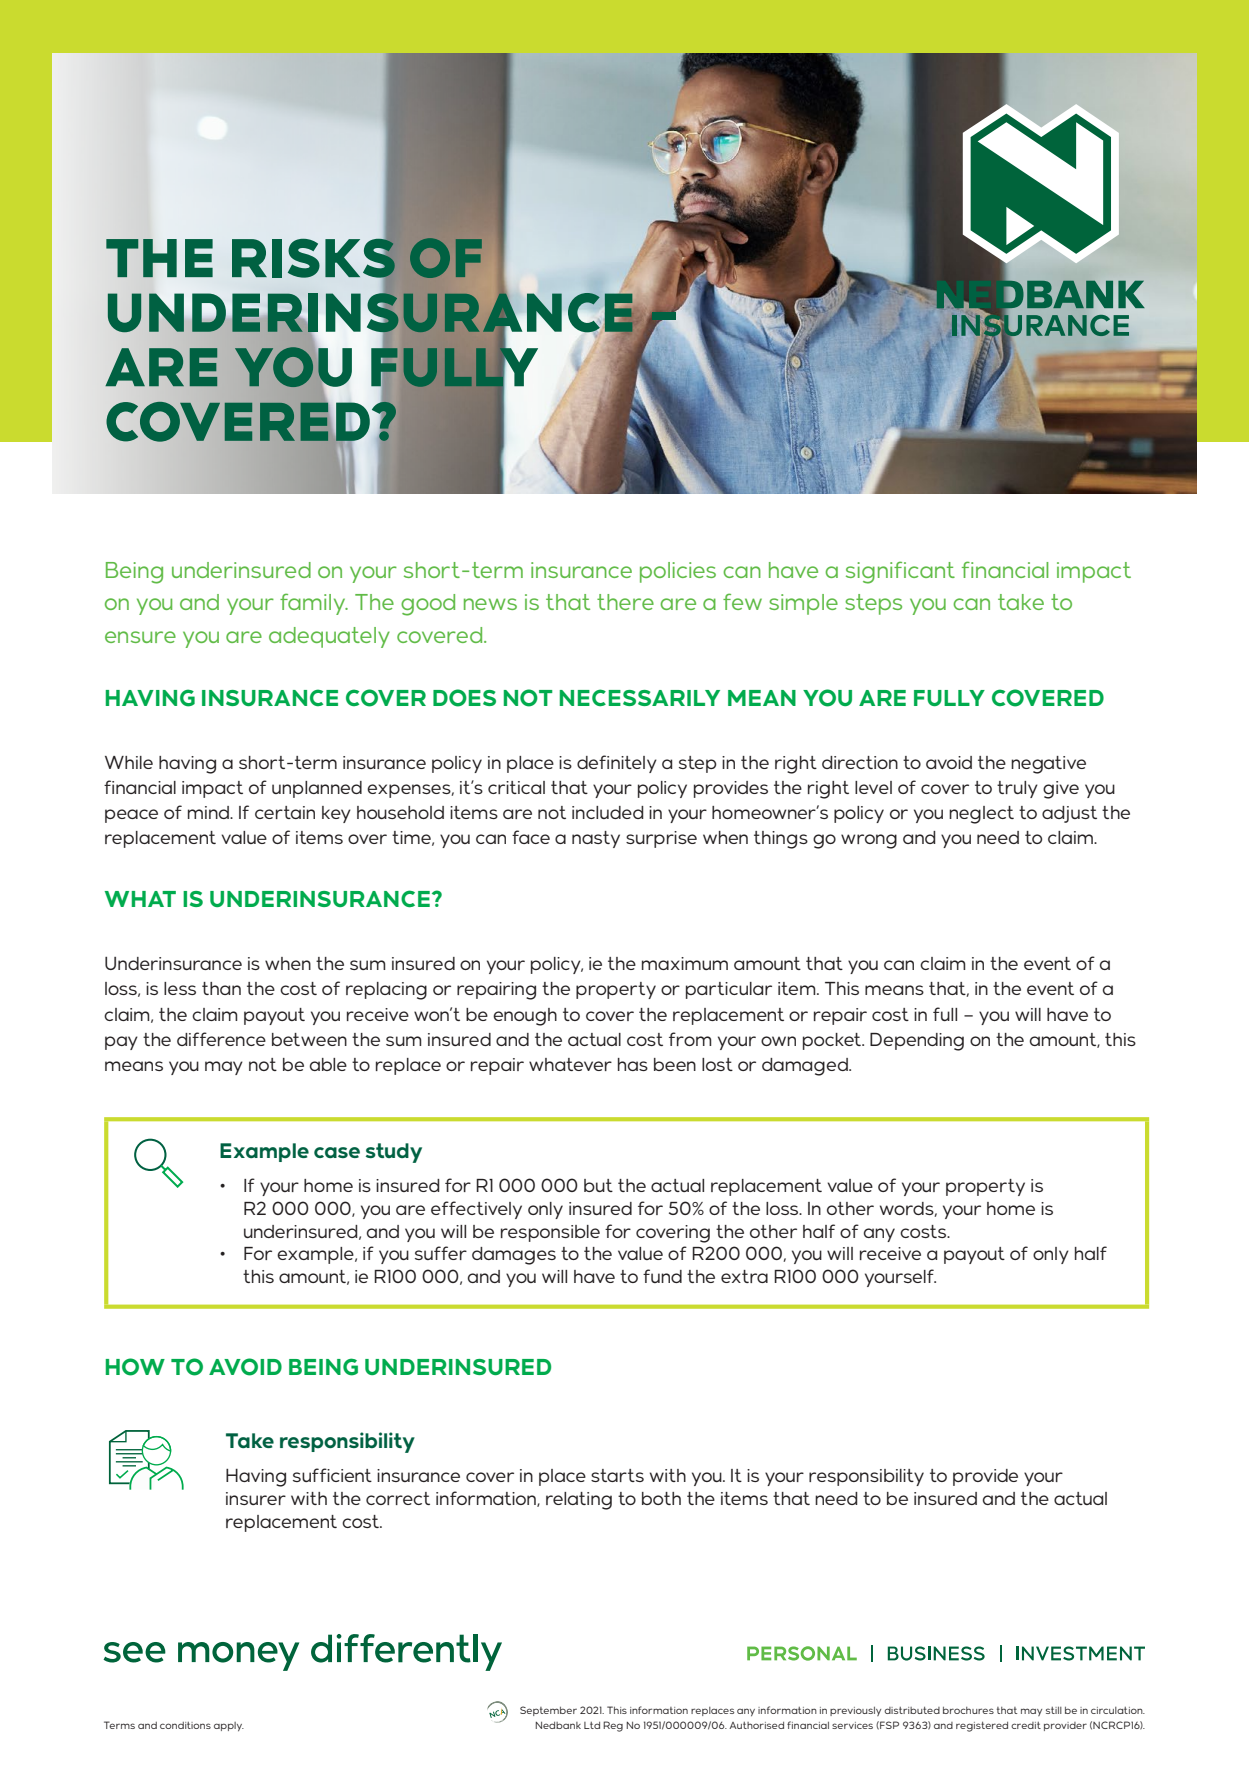 The image size is (1249, 1766). I want to click on significant, so click(900, 572).
